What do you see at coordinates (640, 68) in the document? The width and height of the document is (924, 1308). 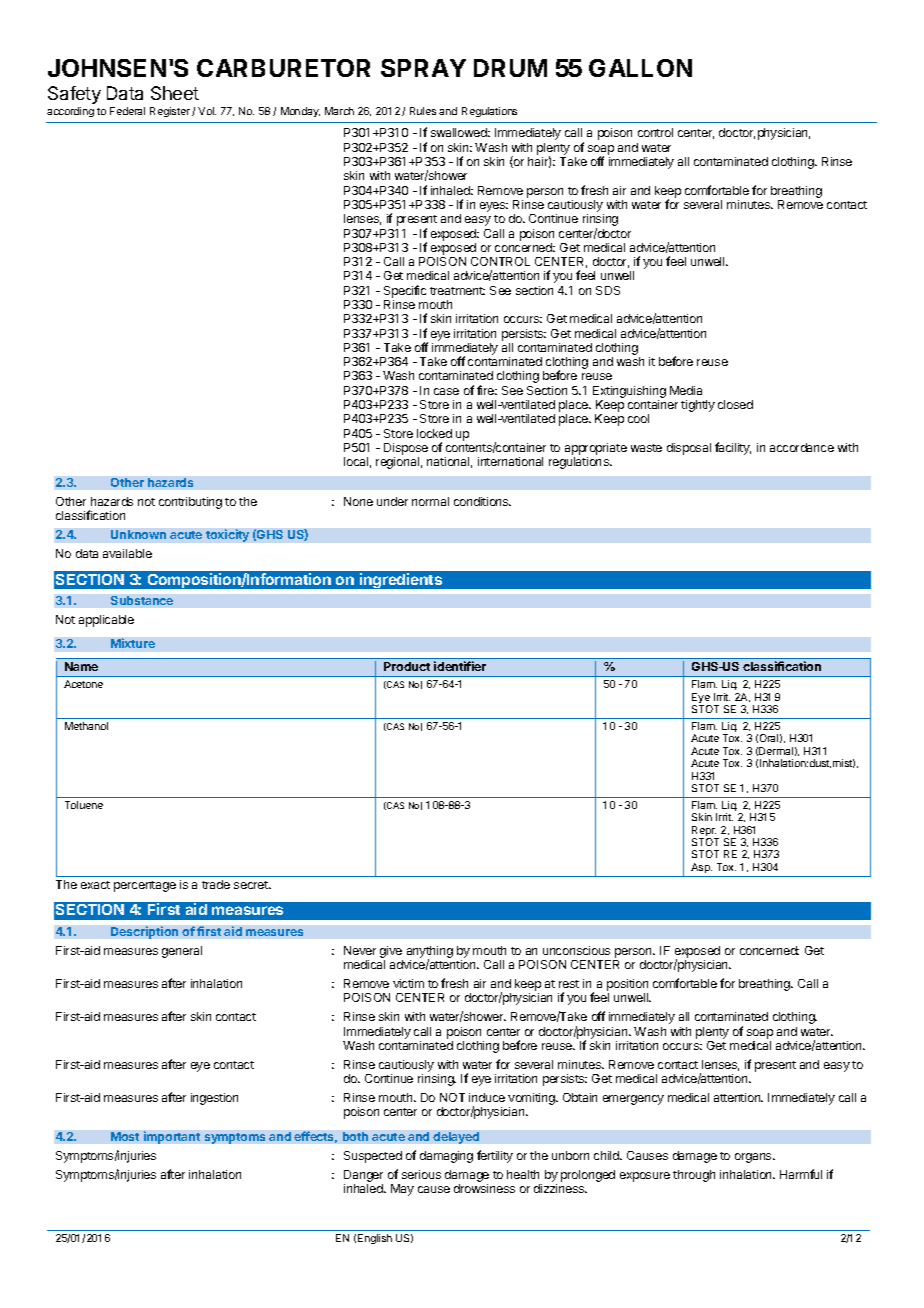 I see `GALLON` at bounding box center [640, 68].
